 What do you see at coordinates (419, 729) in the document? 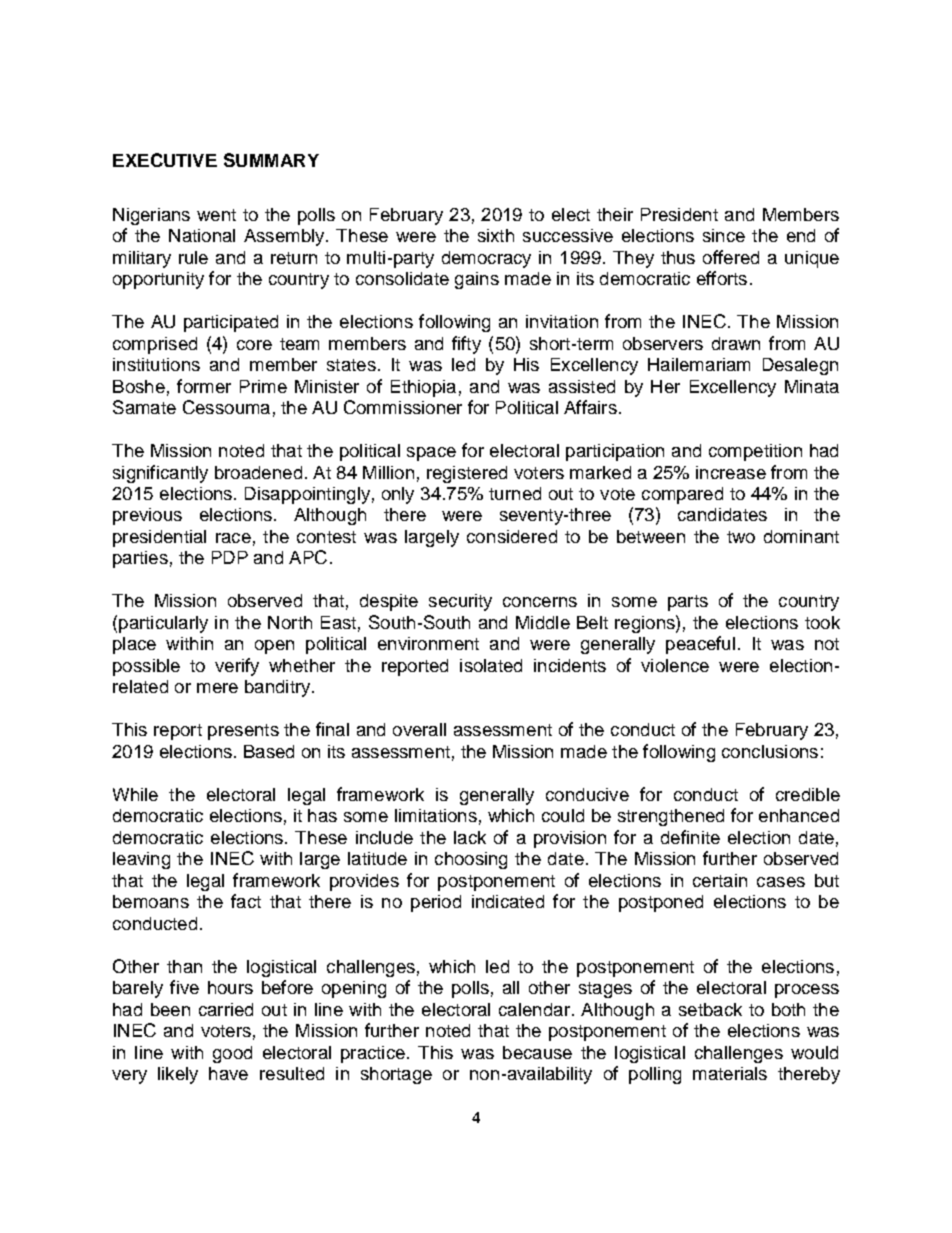
I see `overall` at bounding box center [419, 729].
